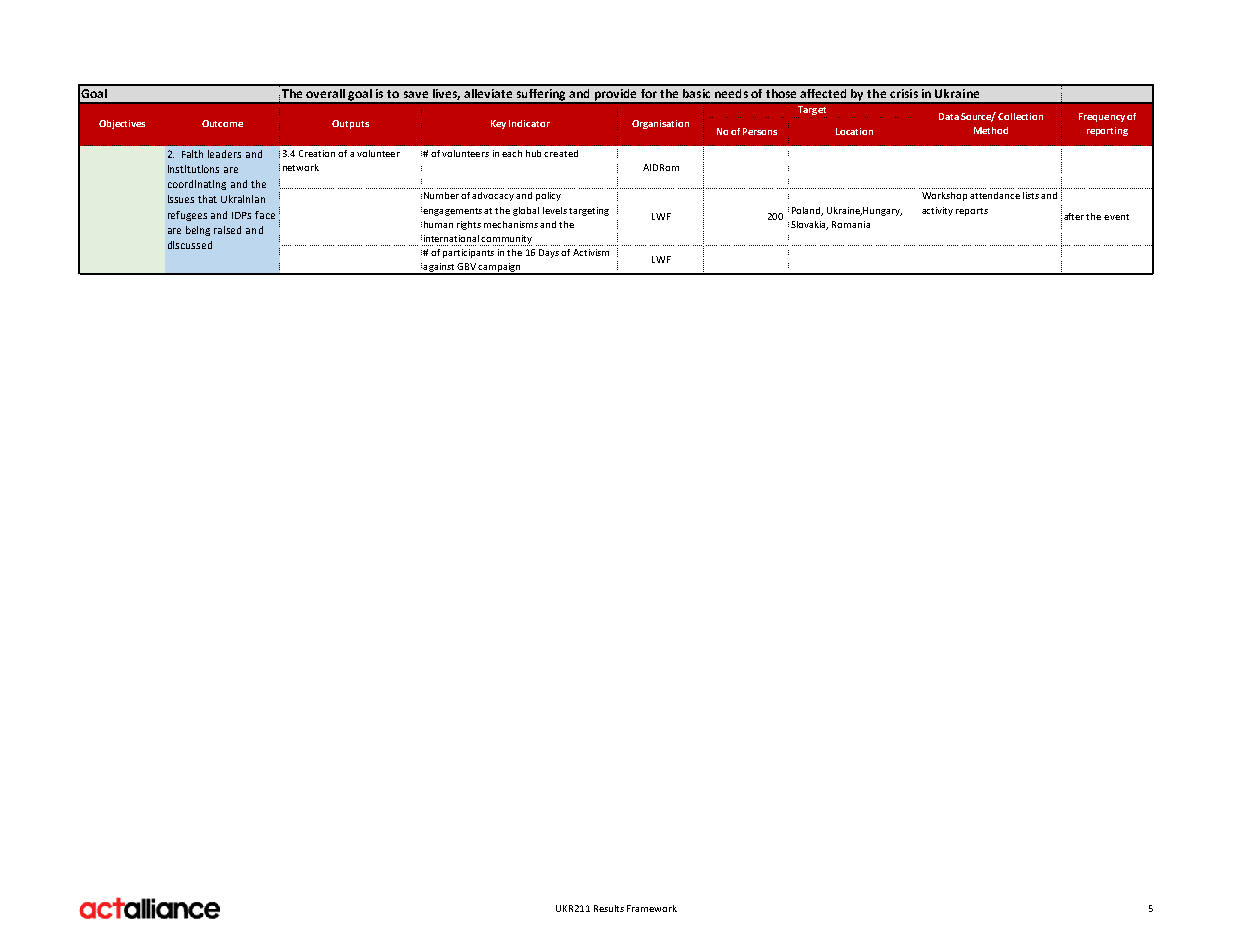 The width and height of the page is (1233, 952). What do you see at coordinates (190, 245) in the page?
I see `discussed` at bounding box center [190, 245].
